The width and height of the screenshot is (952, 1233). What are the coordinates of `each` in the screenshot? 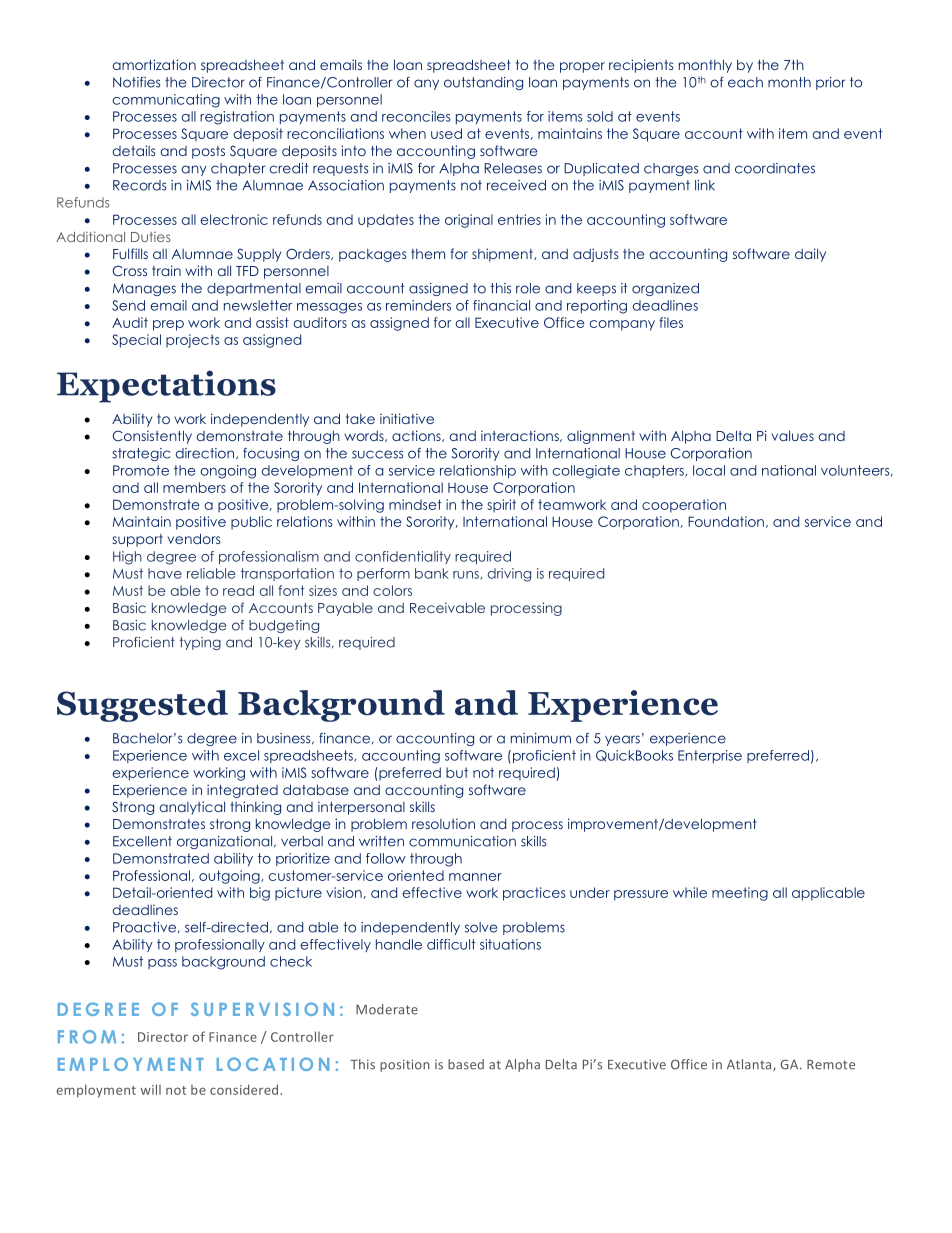 It's located at (745, 82).
